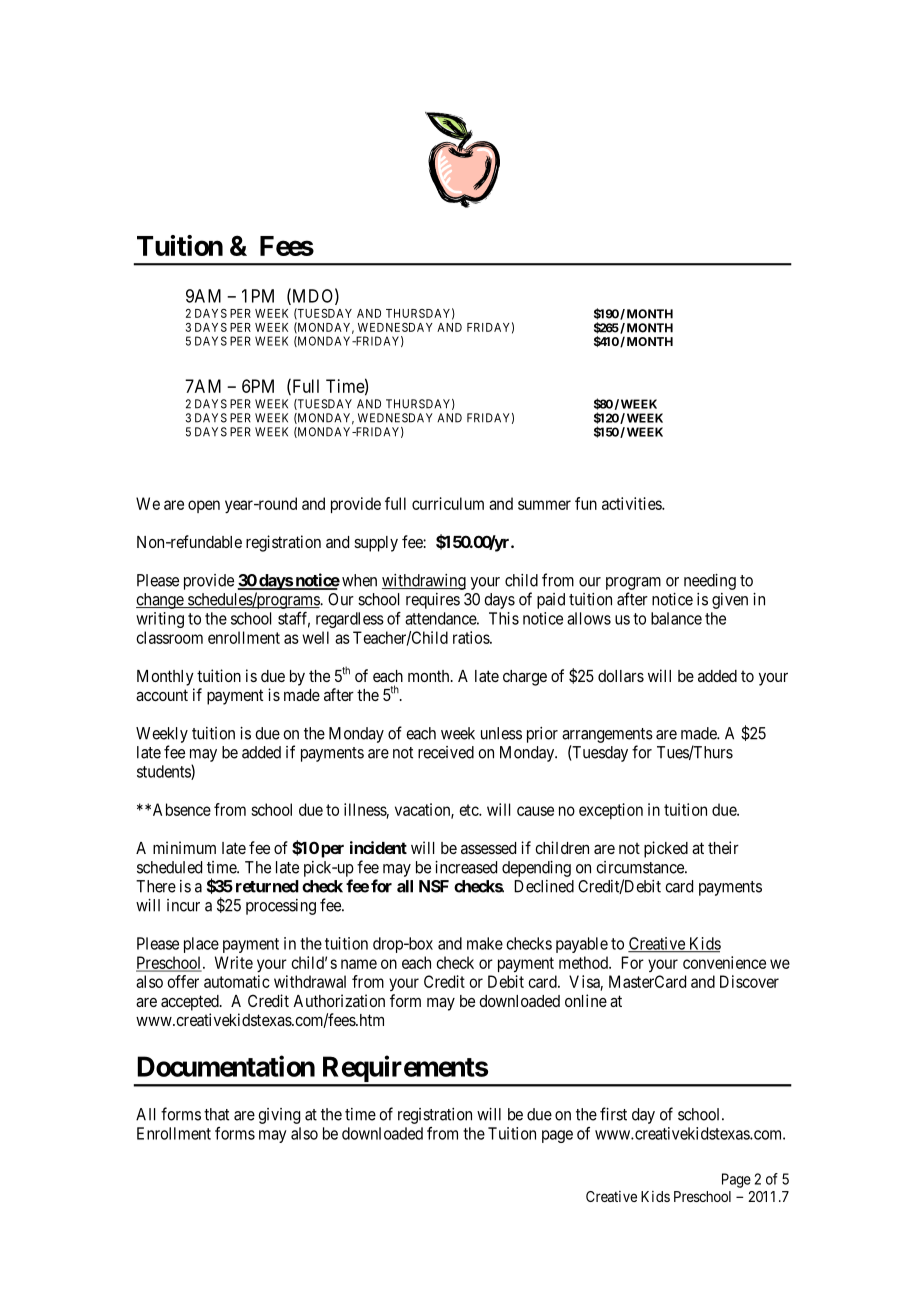  What do you see at coordinates (162, 695) in the document?
I see `account` at bounding box center [162, 695].
